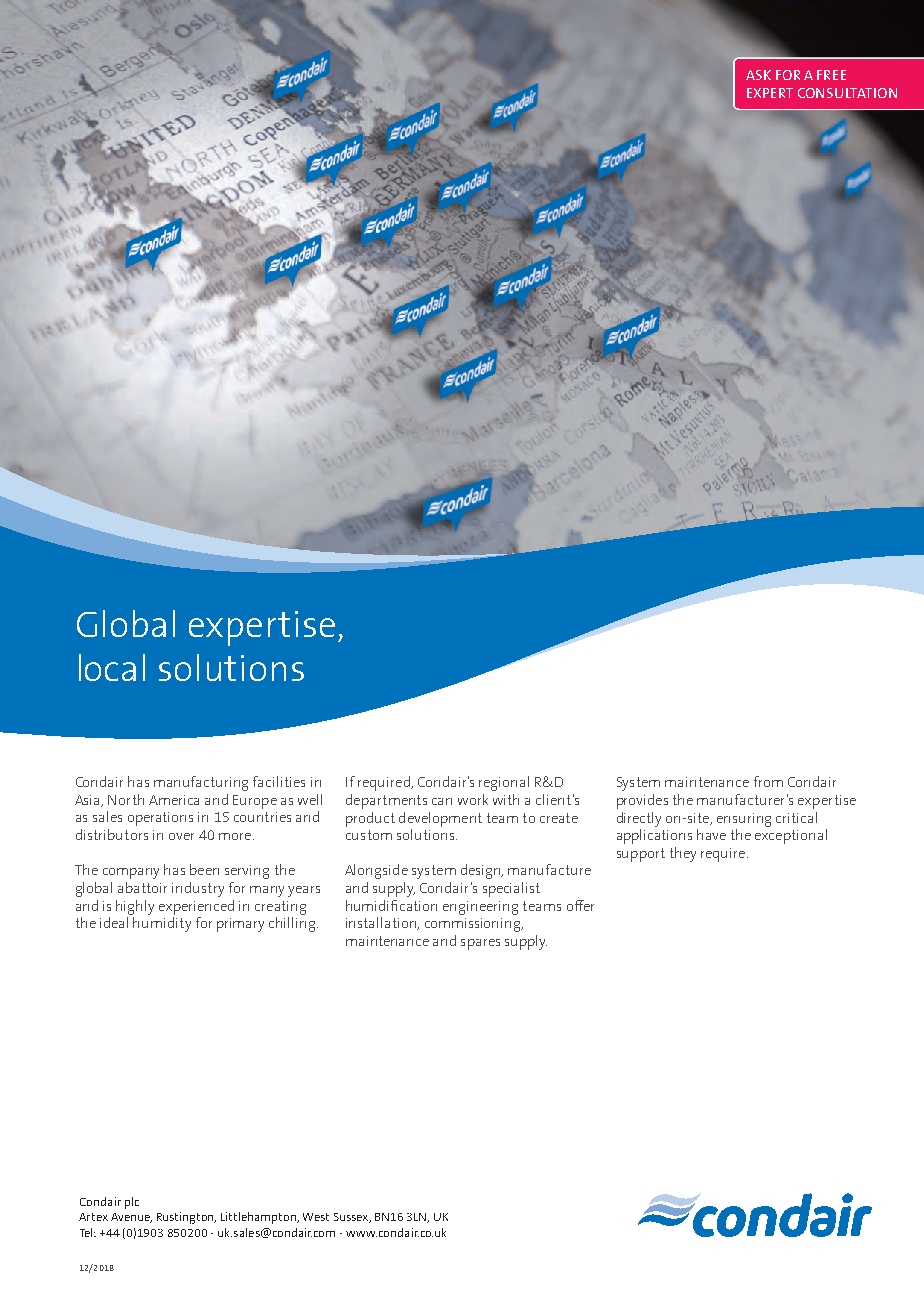 This screenshot has height=1308, width=924. Describe the element at coordinates (768, 781) in the screenshot. I see `from` at that location.
